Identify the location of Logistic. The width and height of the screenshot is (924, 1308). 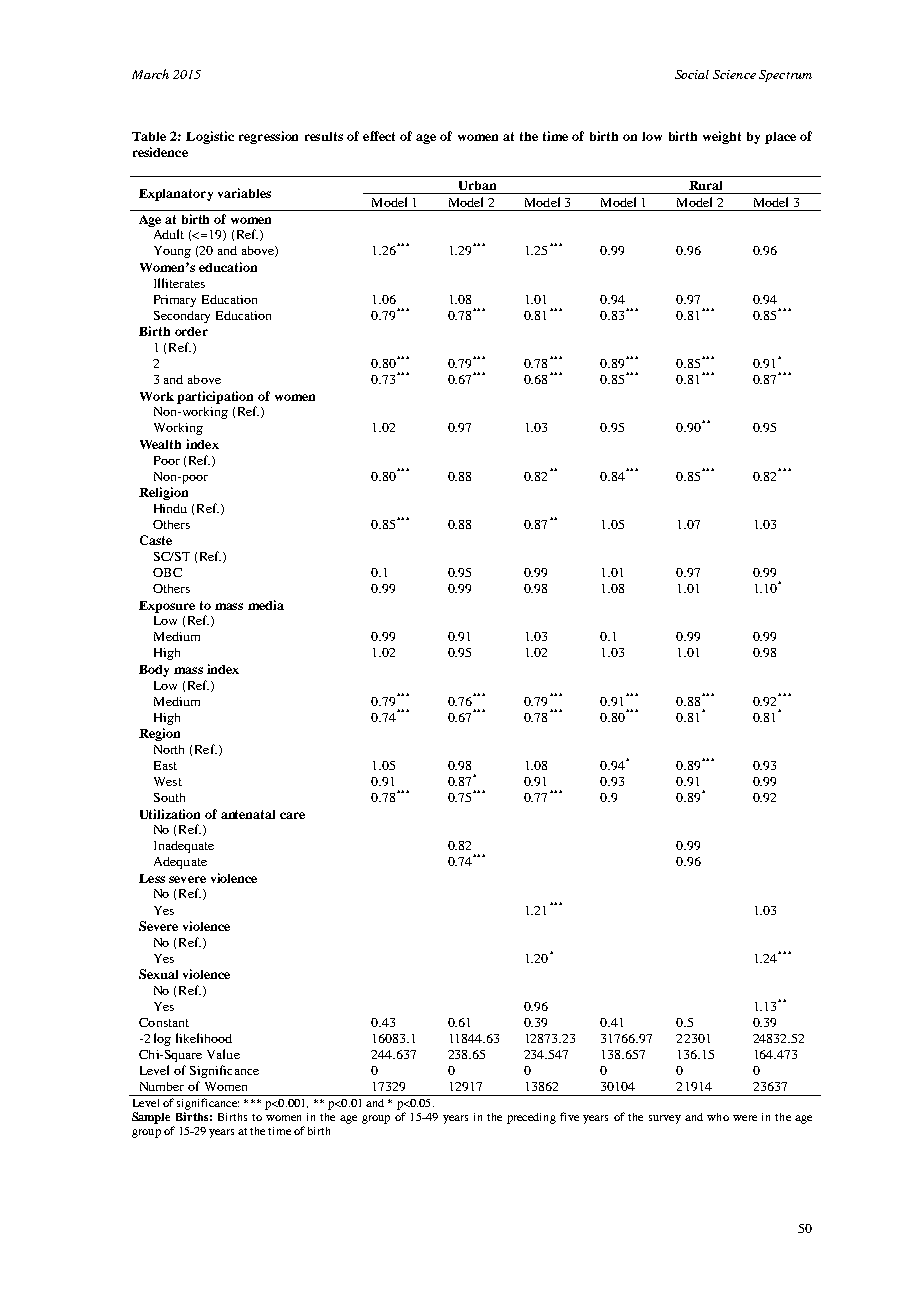
(210, 137).
